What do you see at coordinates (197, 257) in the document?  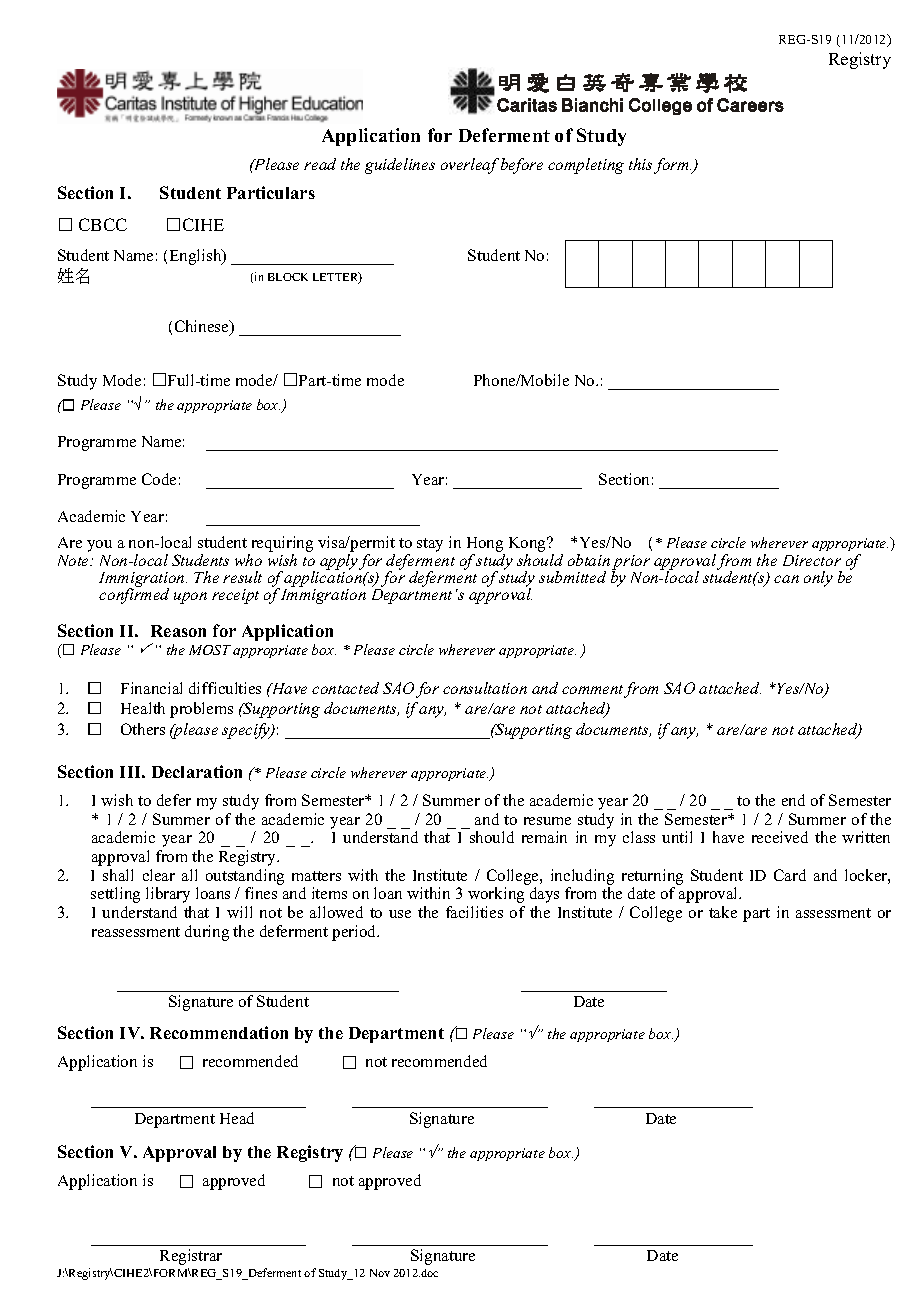 I see `English` at bounding box center [197, 257].
